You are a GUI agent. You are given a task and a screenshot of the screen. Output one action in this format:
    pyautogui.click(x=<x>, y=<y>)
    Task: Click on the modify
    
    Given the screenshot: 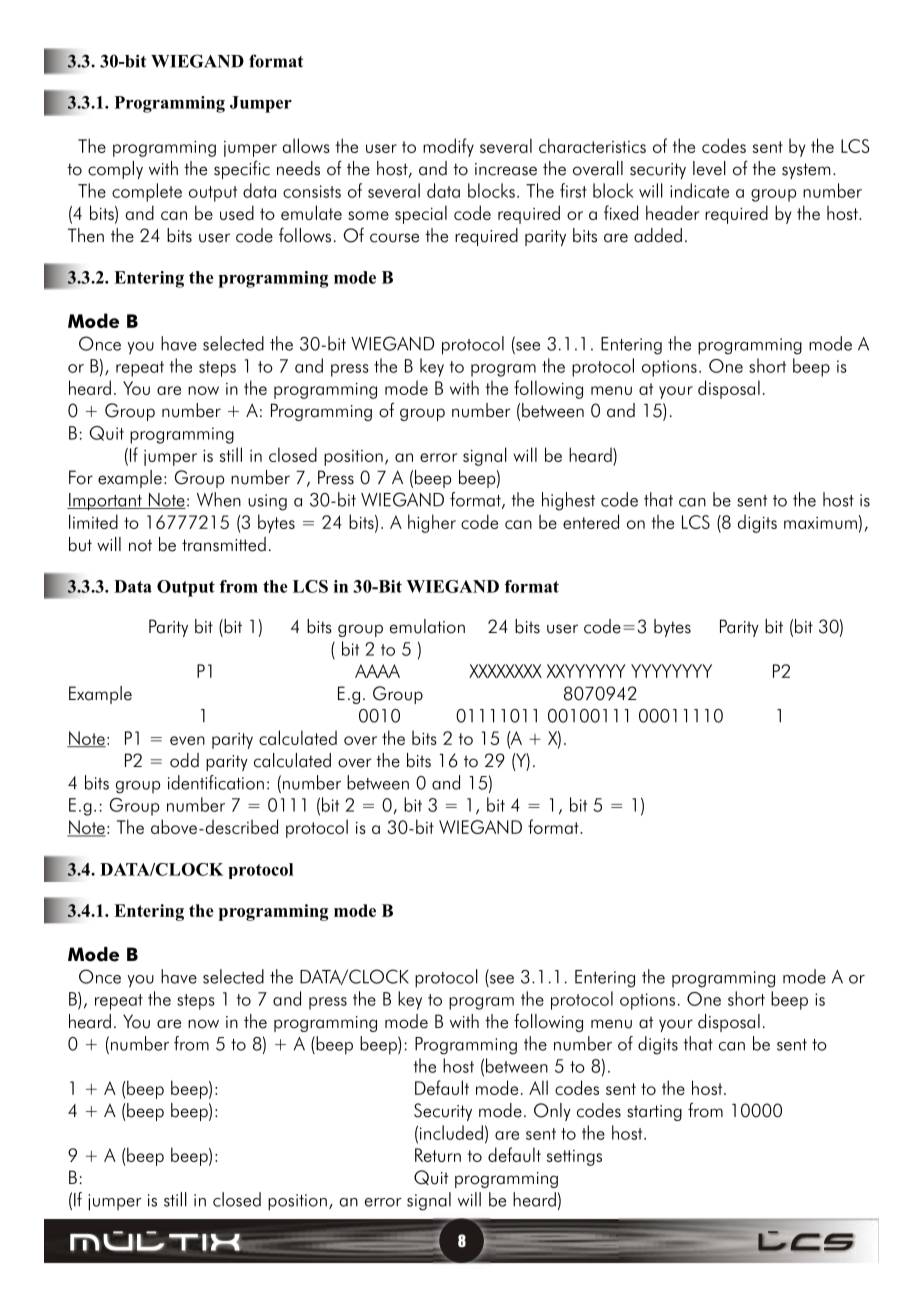 What is the action you would take?
    pyautogui.click(x=448, y=147)
